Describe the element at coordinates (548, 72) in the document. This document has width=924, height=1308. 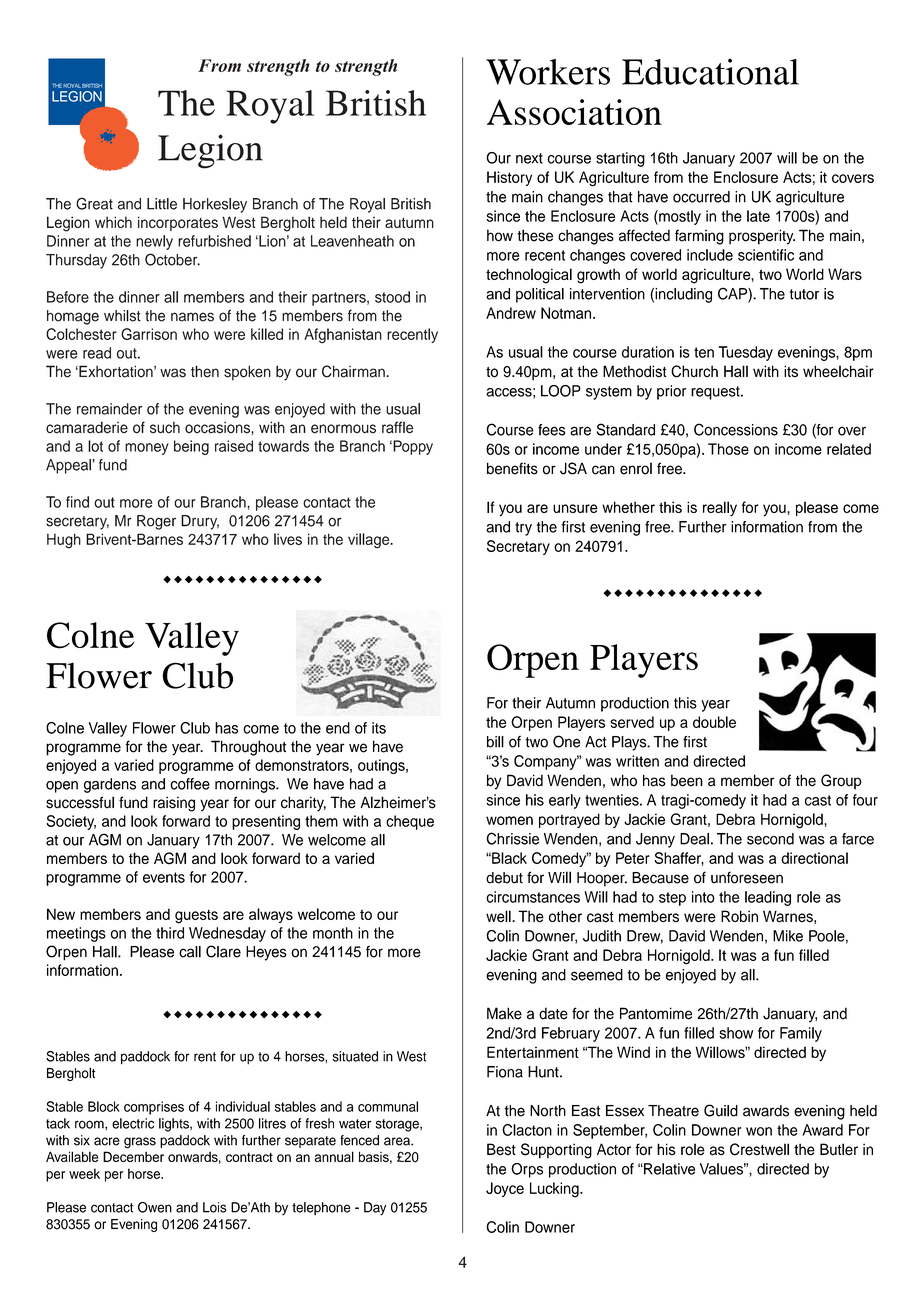
I see `Workers` at that location.
